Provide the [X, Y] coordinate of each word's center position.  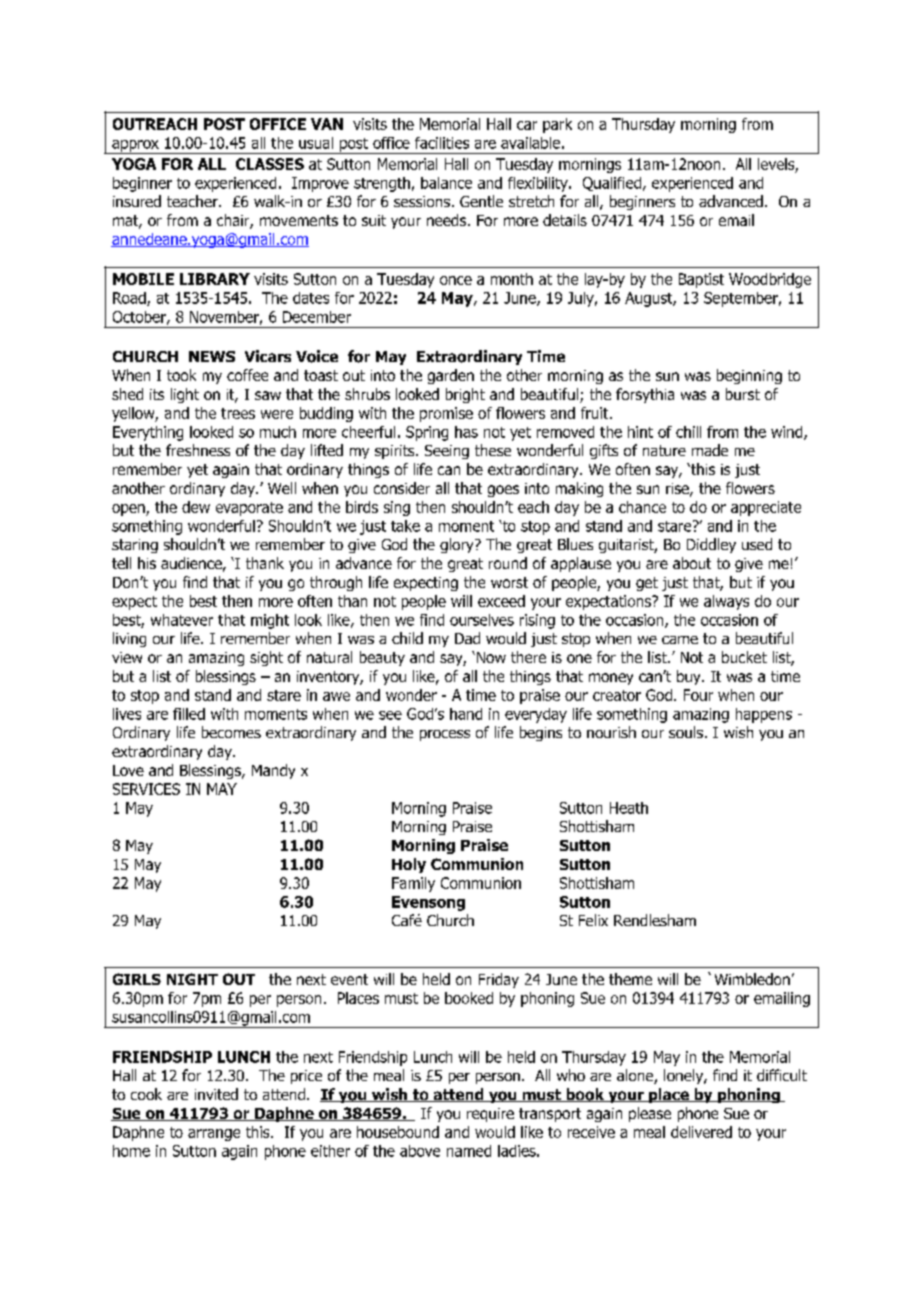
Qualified [613, 184]
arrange [214, 1135]
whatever [182, 620]
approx [135, 147]
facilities [442, 143]
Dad [467, 638]
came [680, 640]
